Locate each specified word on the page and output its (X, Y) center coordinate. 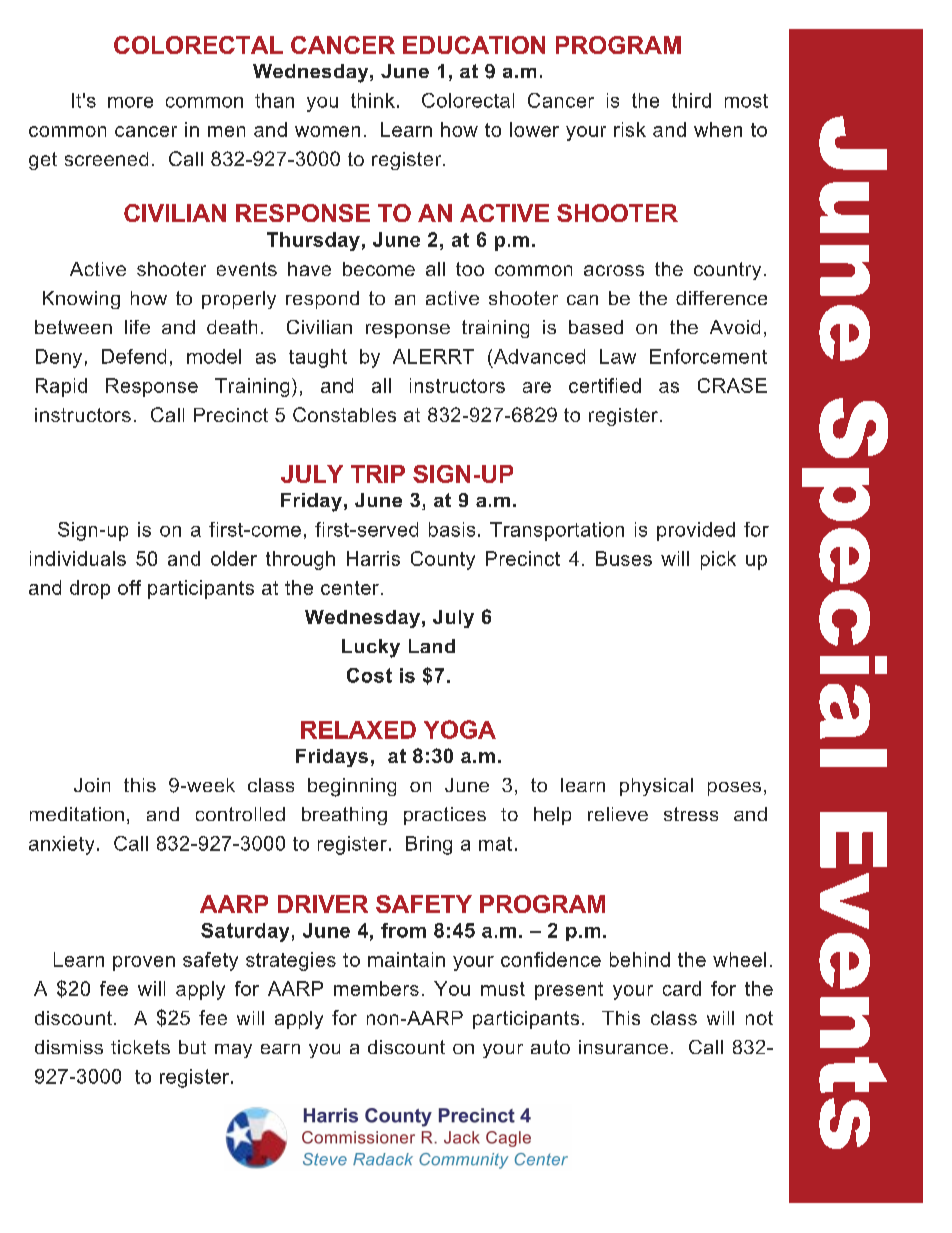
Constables (344, 414)
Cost (369, 675)
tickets (140, 1047)
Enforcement (708, 356)
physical (656, 787)
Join (92, 785)
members (376, 988)
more (130, 102)
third (691, 100)
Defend (134, 356)
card (682, 988)
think (373, 100)
